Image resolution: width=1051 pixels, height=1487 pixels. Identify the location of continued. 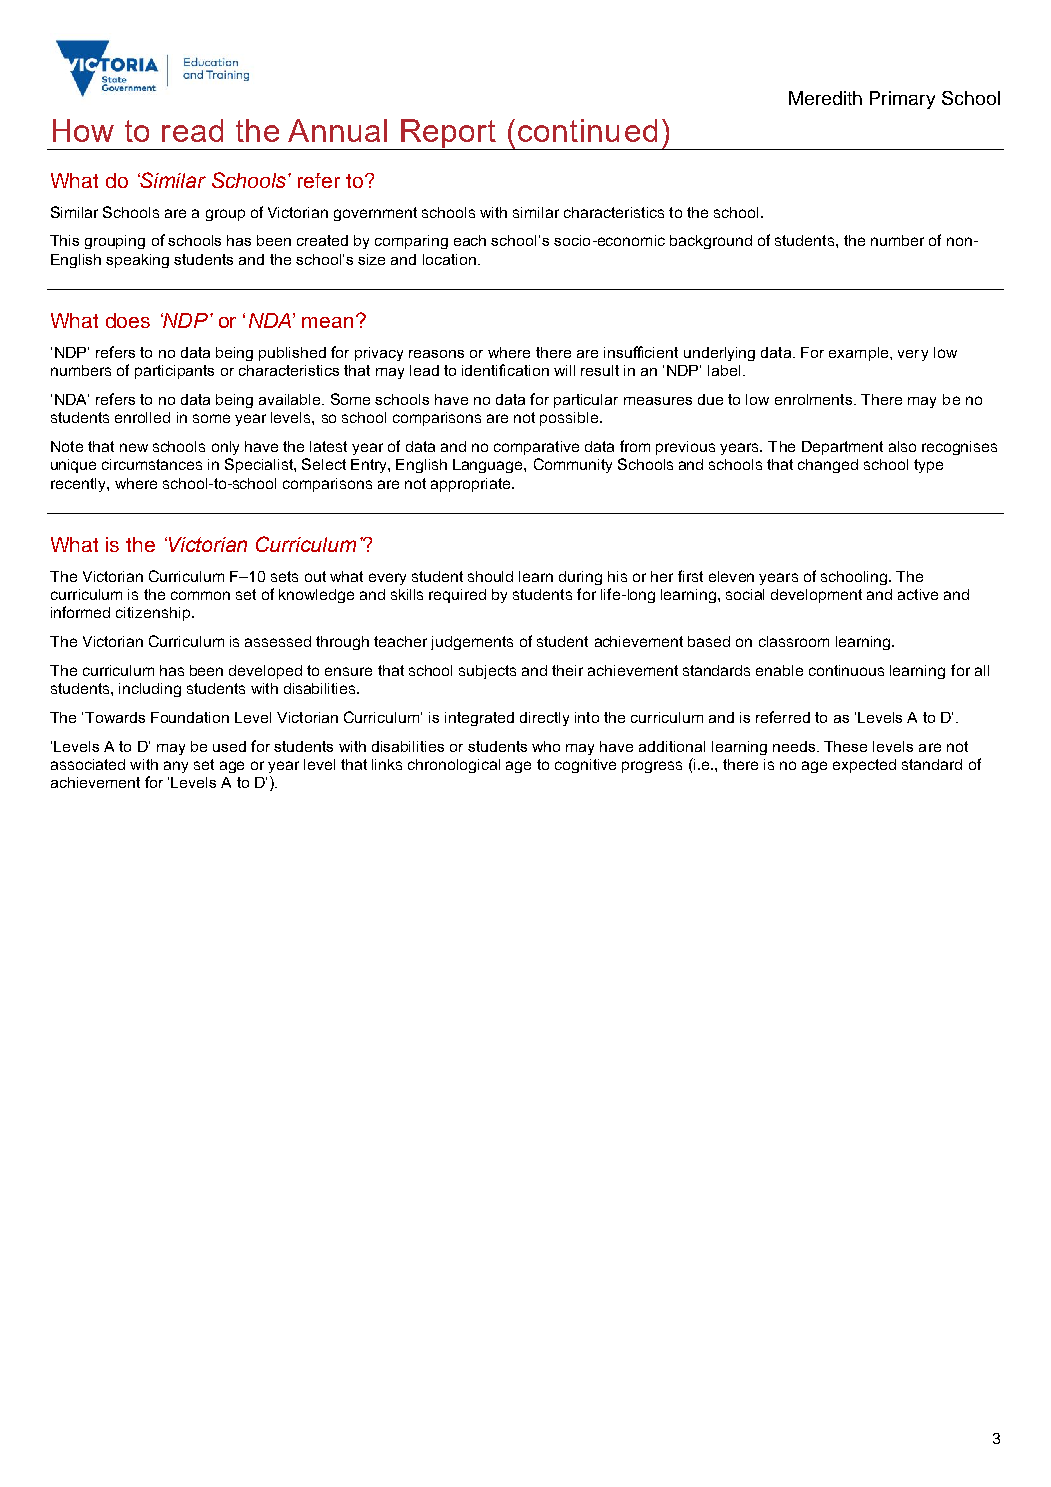
(587, 130).
